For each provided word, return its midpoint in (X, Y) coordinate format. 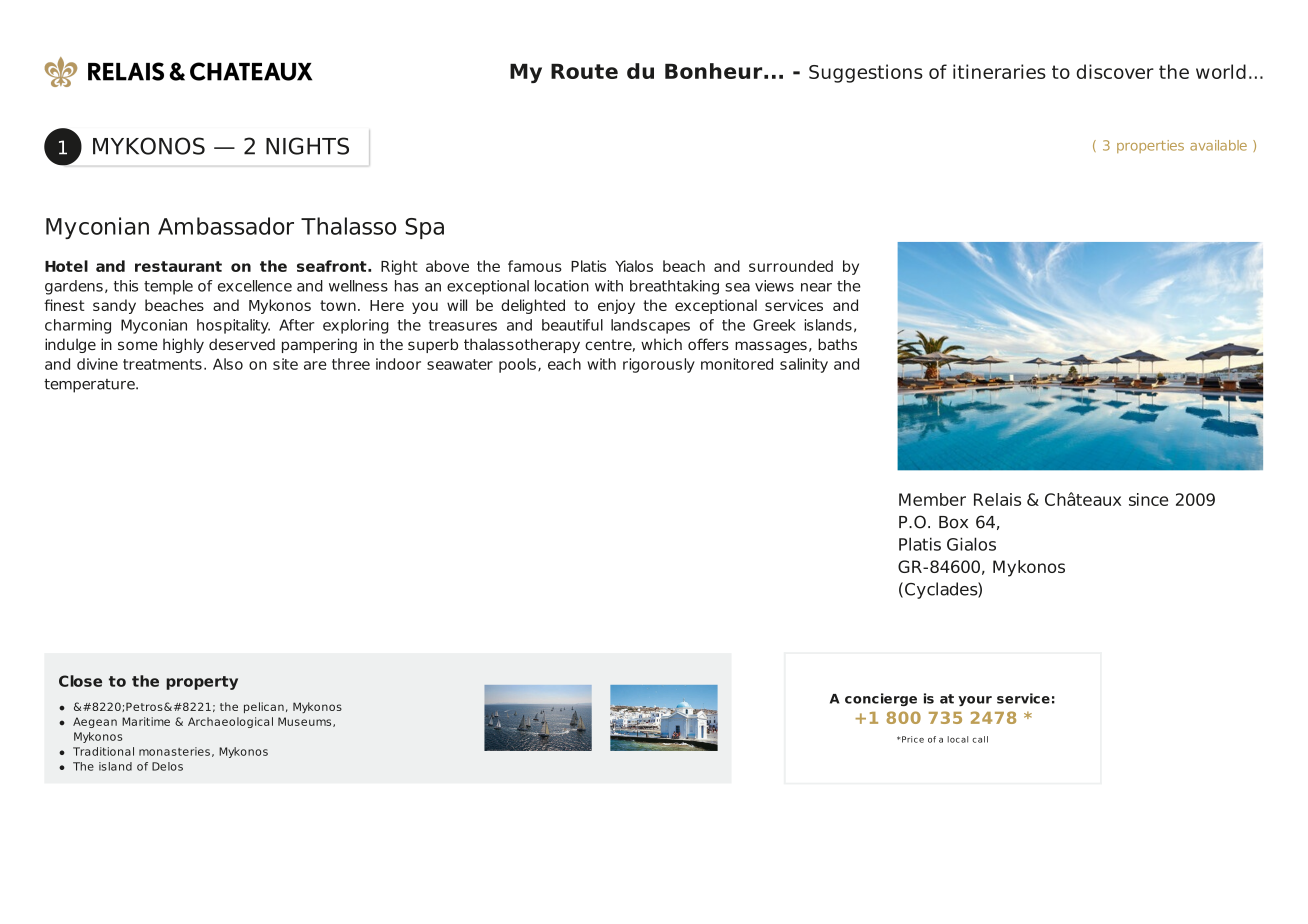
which (661, 344)
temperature (90, 385)
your (975, 701)
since (1148, 499)
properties (1150, 146)
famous (535, 266)
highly (183, 345)
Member (932, 499)
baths (837, 344)
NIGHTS (307, 146)
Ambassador (226, 226)
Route (584, 71)
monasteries (174, 751)
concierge (881, 699)
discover (1115, 71)
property (202, 683)
